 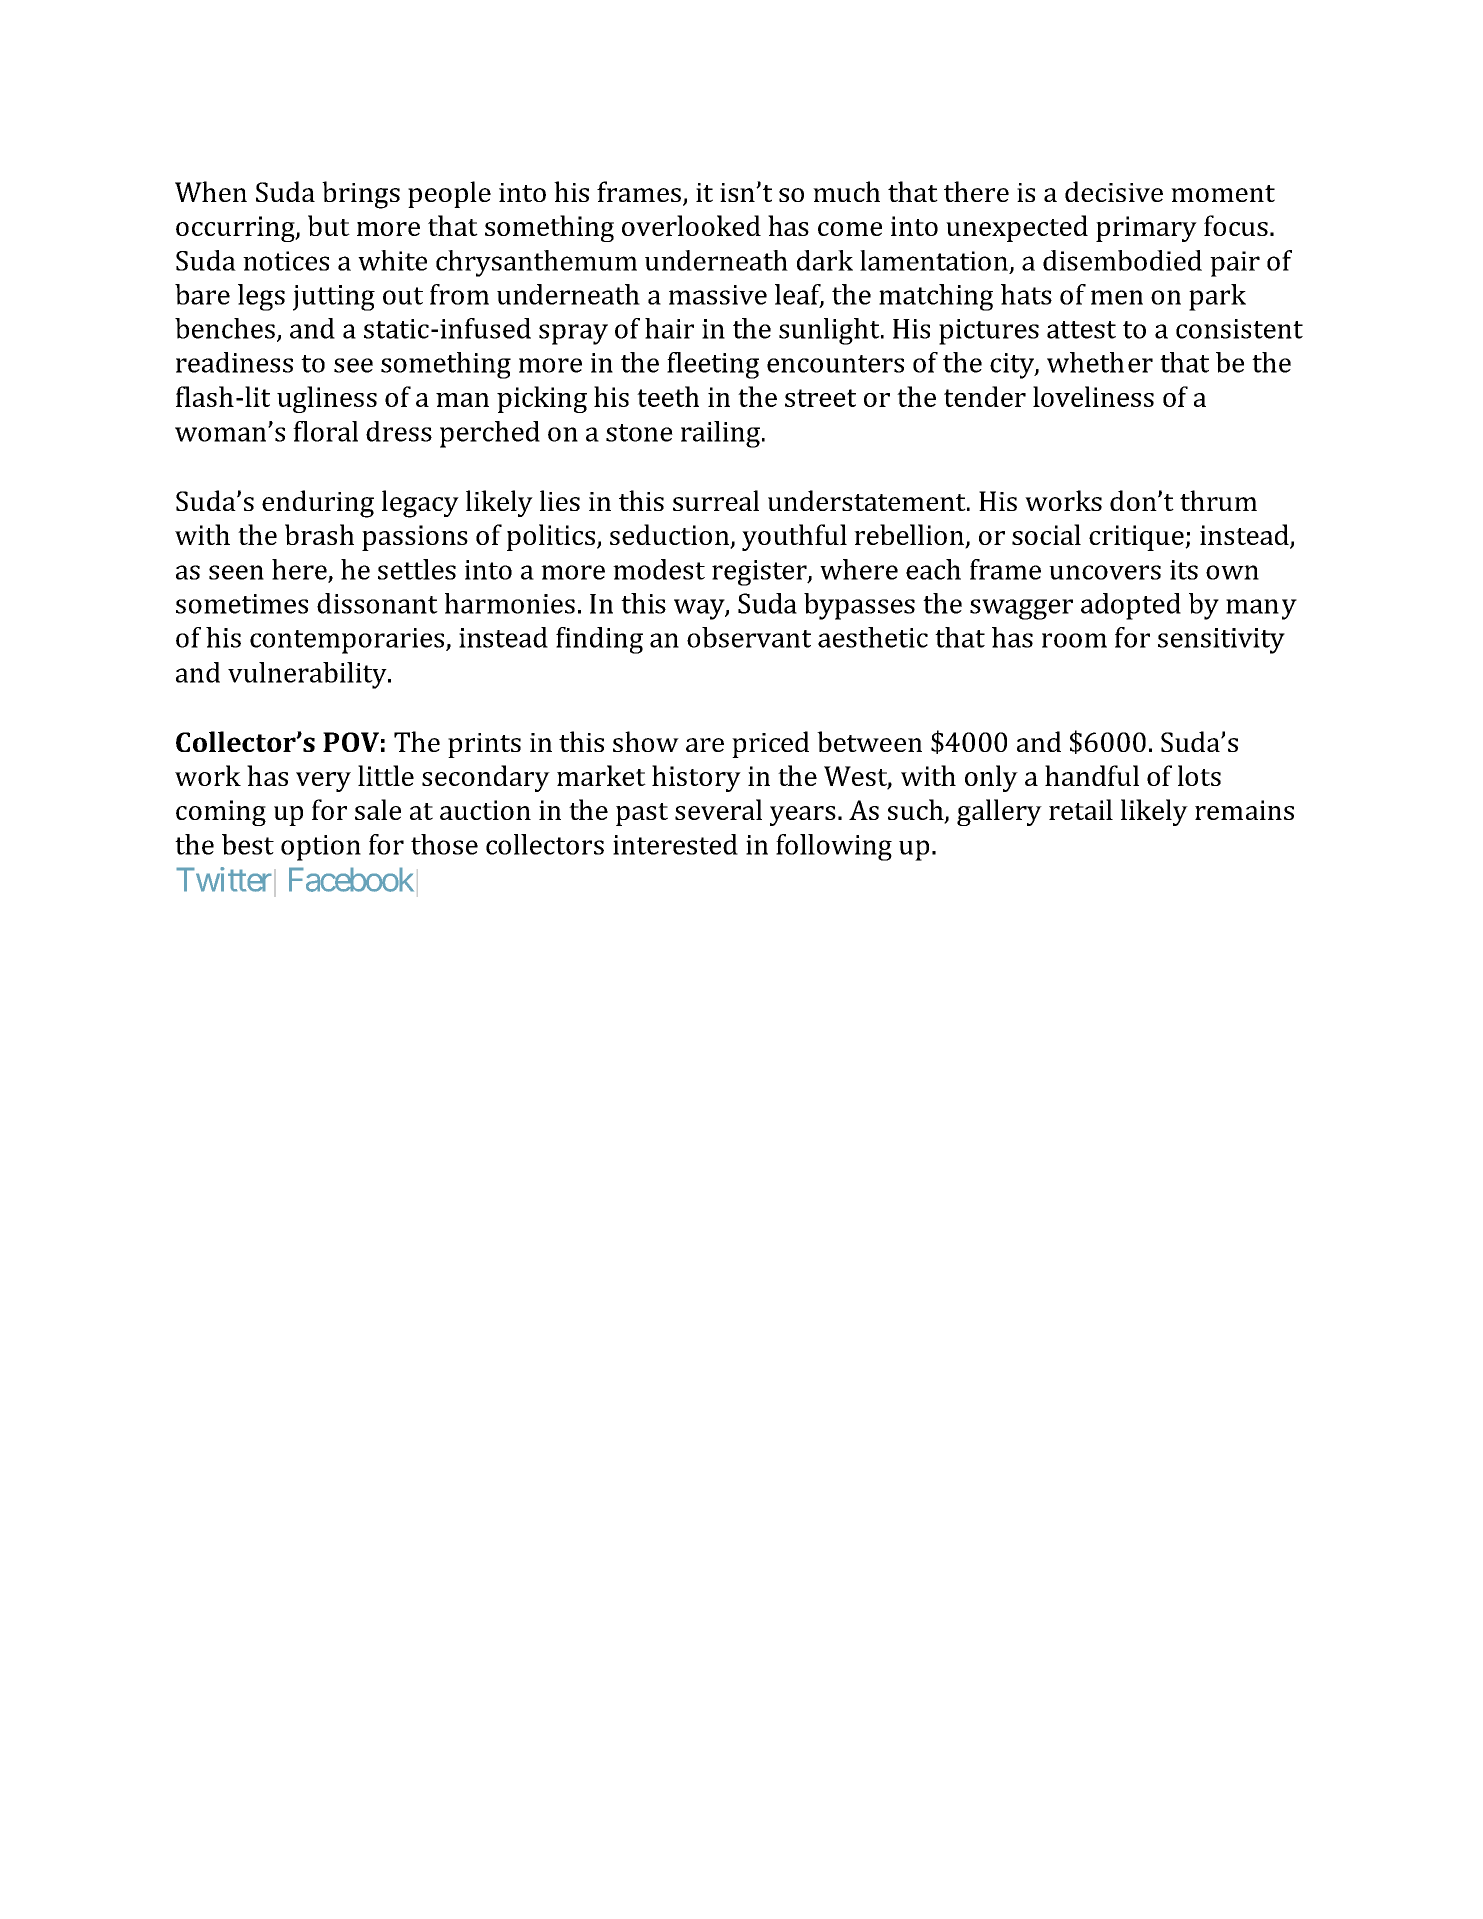 What do you see at coordinates (770, 744) in the screenshot?
I see `priced` at bounding box center [770, 744].
